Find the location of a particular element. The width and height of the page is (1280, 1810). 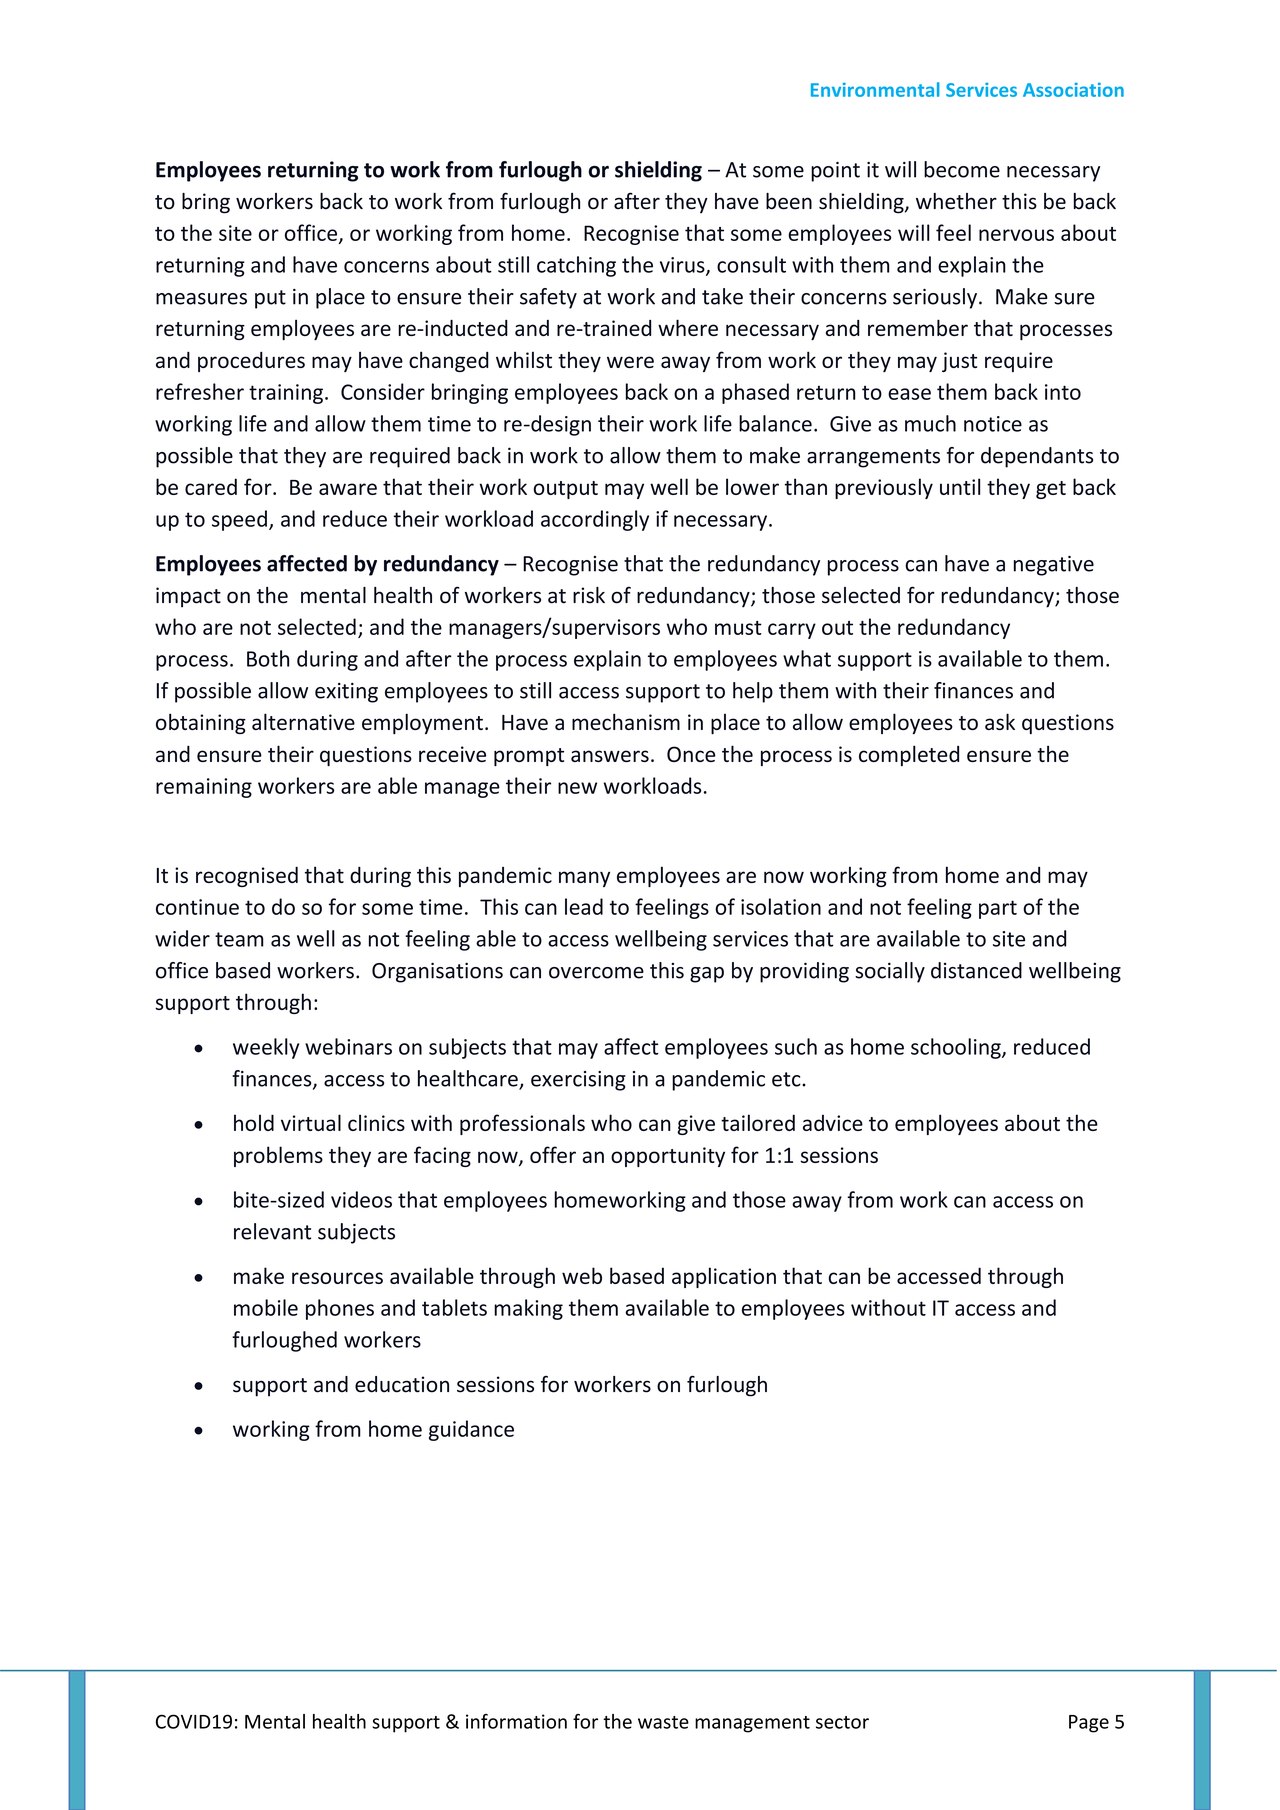

ask is located at coordinates (1000, 721).
